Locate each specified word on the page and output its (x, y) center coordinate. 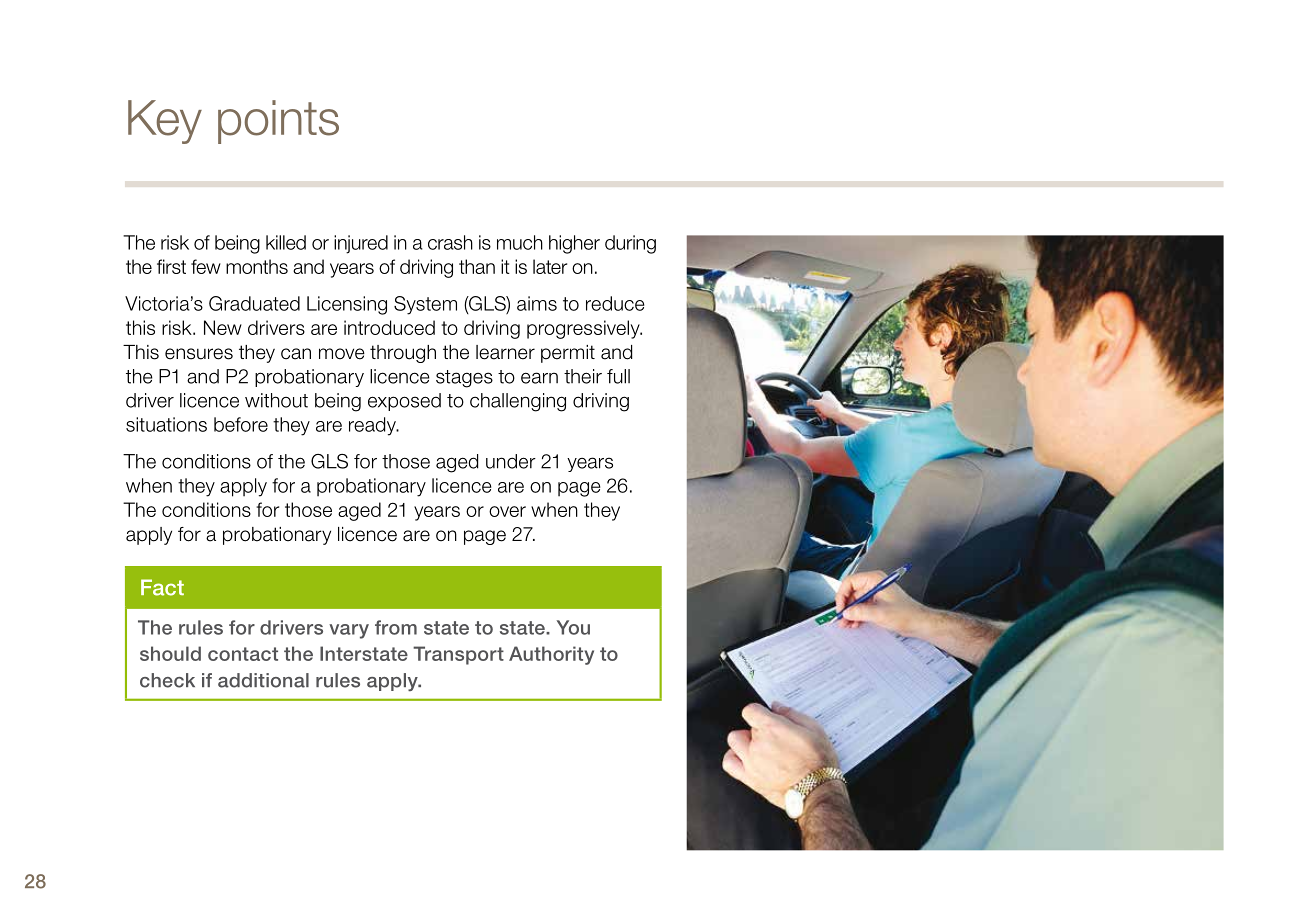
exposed (404, 402)
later (550, 266)
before (241, 424)
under (511, 461)
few (206, 266)
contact (243, 654)
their (583, 376)
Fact (162, 587)
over (507, 511)
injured (361, 244)
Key (165, 122)
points (278, 122)
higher (574, 244)
